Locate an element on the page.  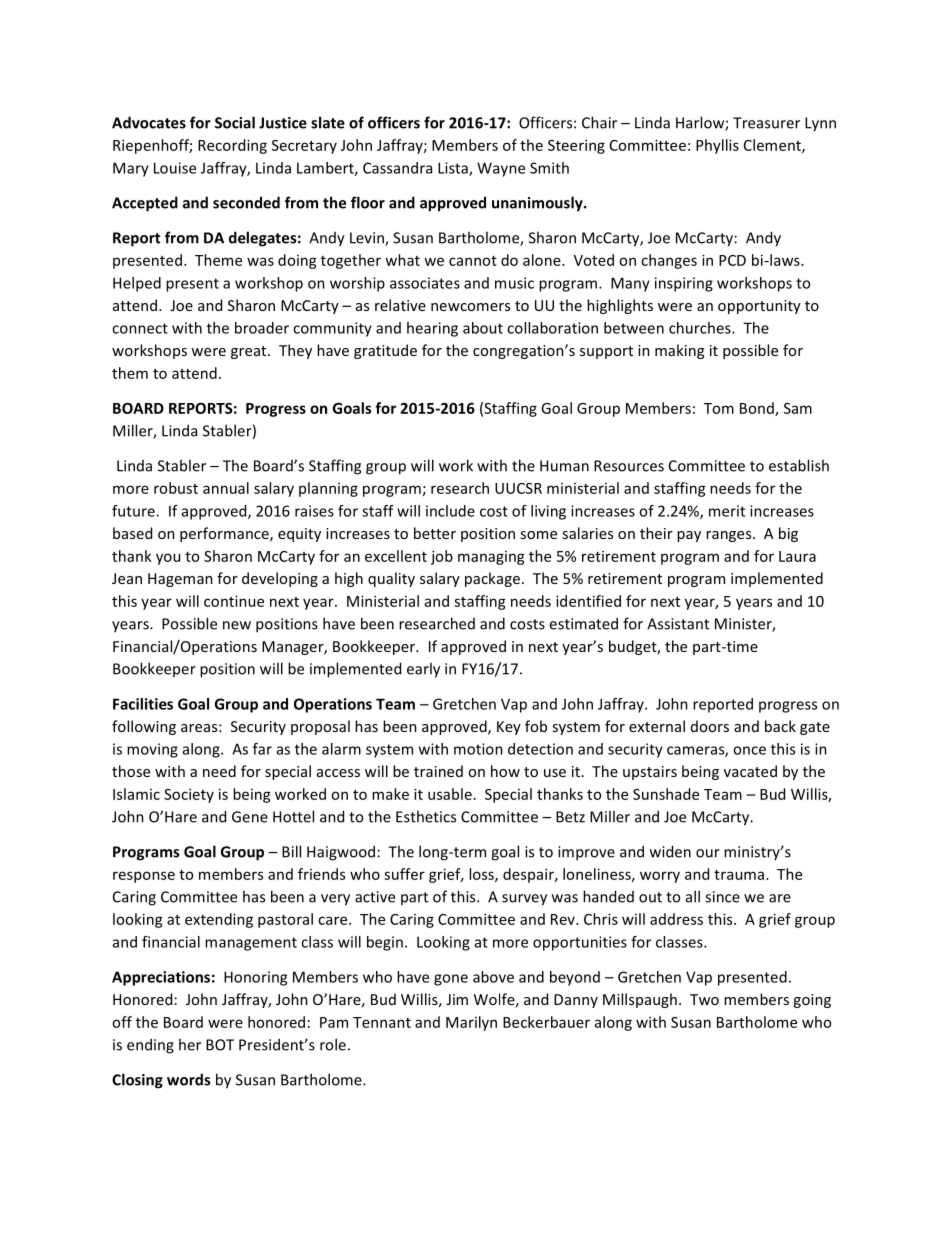
Two is located at coordinates (704, 999).
